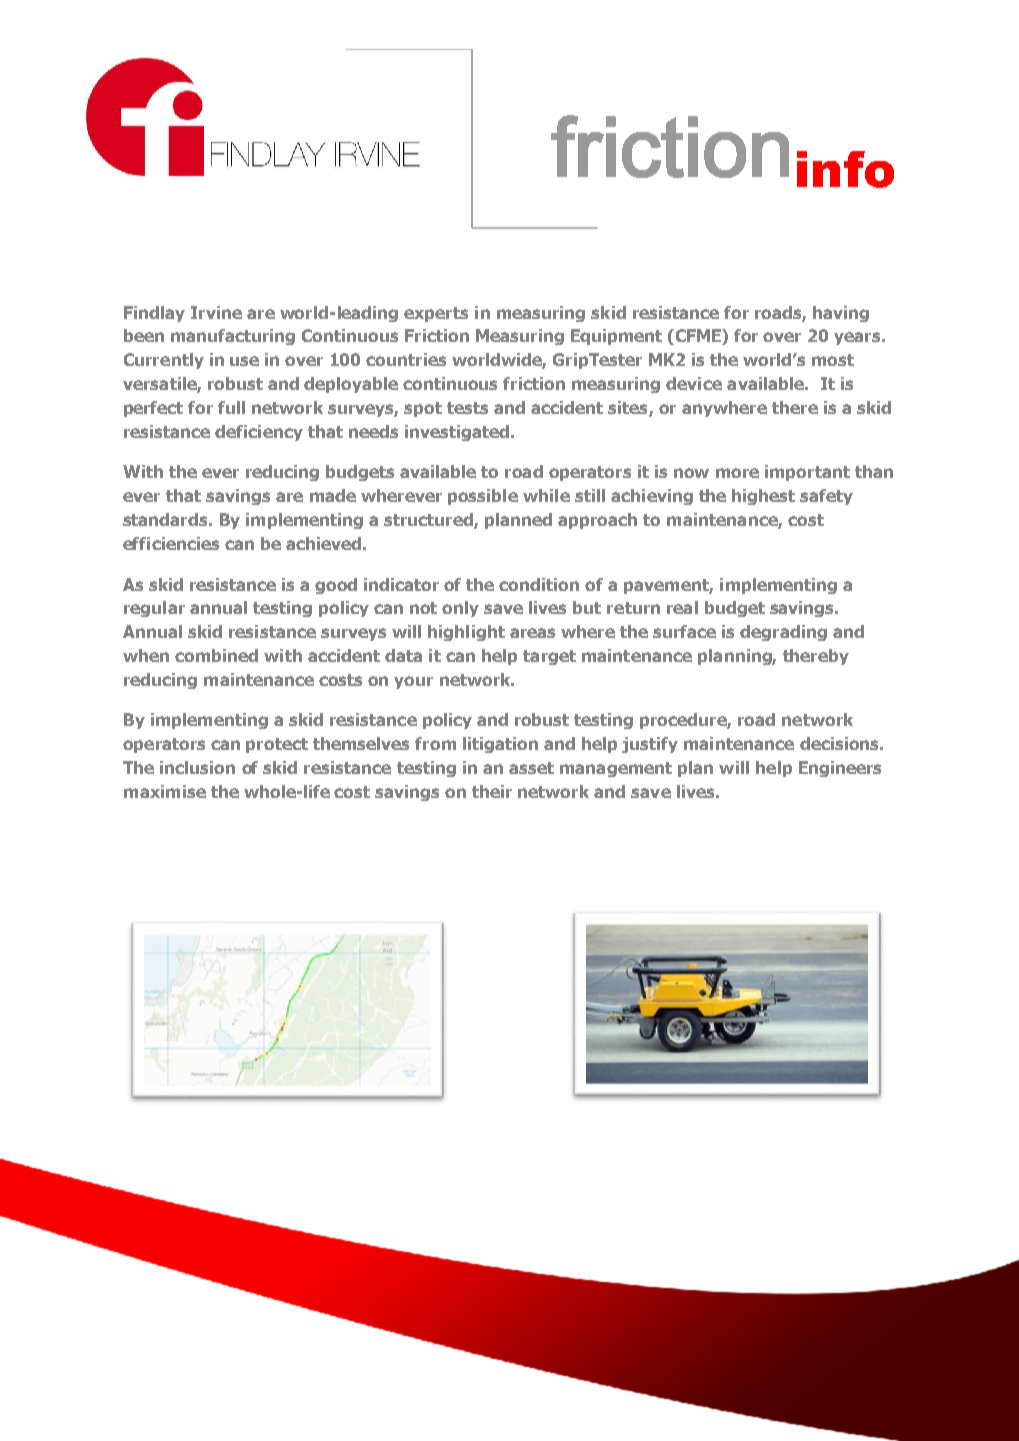  I want to click on target, so click(549, 657).
